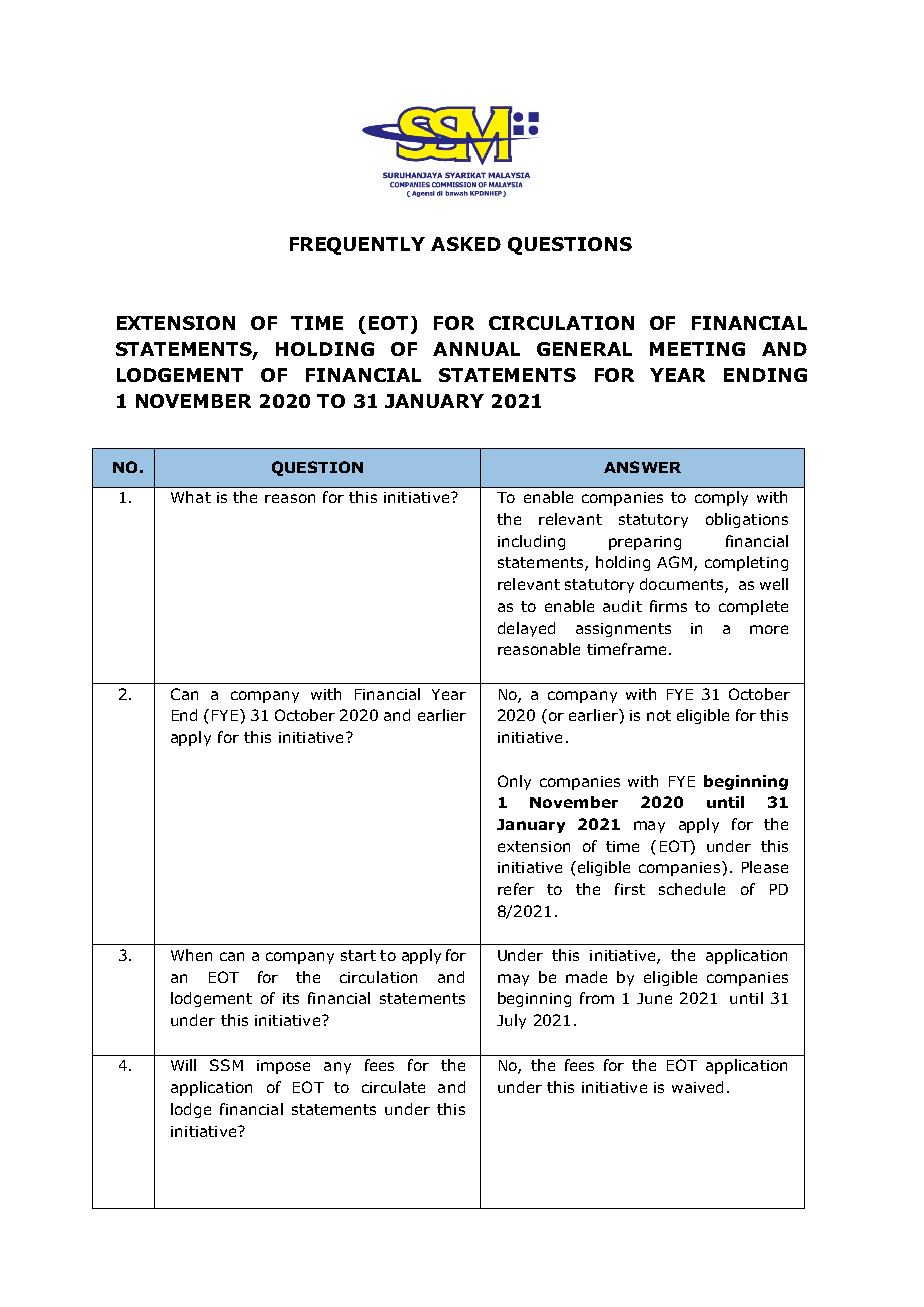 The width and height of the screenshot is (924, 1307). What do you see at coordinates (697, 349) in the screenshot?
I see `MEETING` at bounding box center [697, 349].
